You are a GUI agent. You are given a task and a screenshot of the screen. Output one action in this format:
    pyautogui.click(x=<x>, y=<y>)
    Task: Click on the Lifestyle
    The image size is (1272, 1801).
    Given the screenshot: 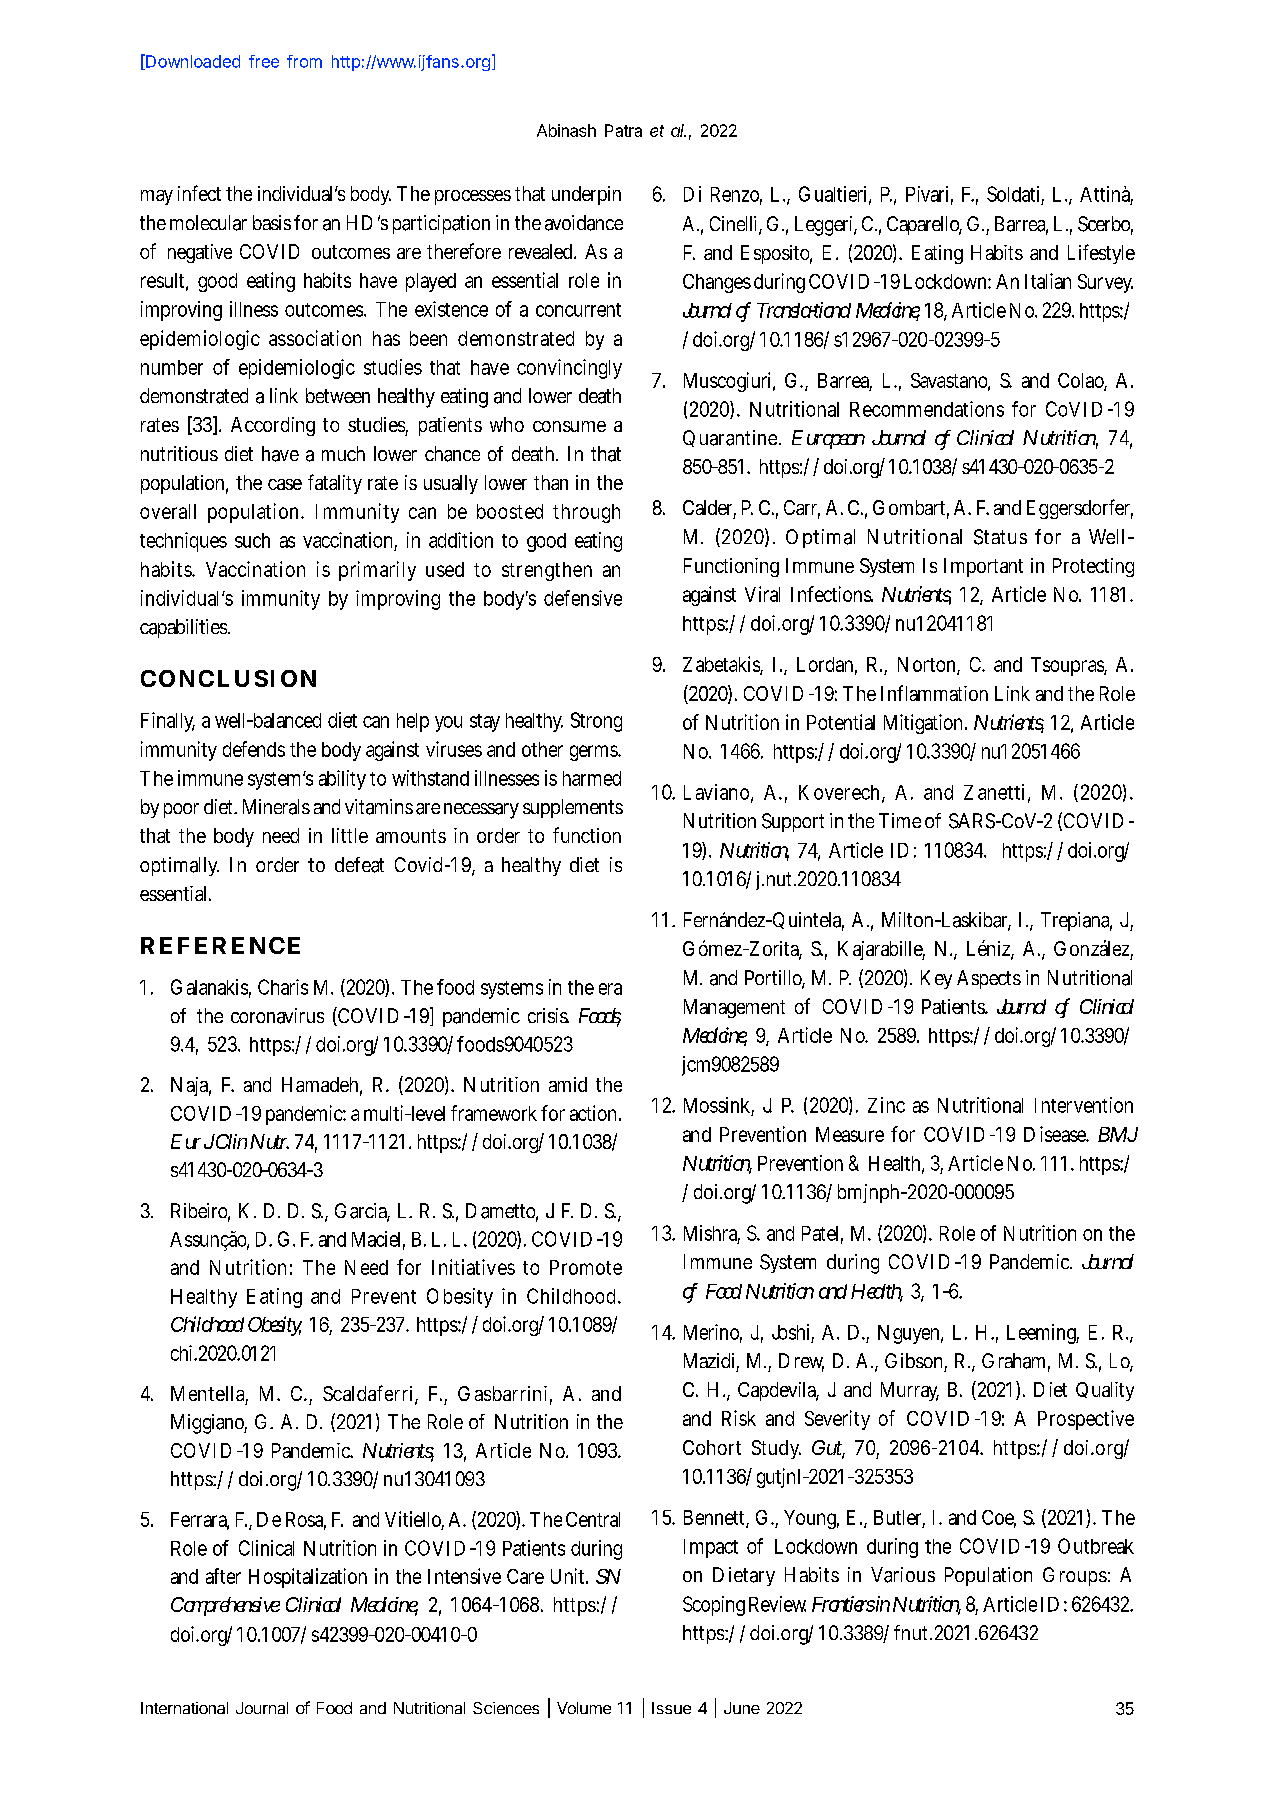 What is the action you would take?
    pyautogui.click(x=1101, y=254)
